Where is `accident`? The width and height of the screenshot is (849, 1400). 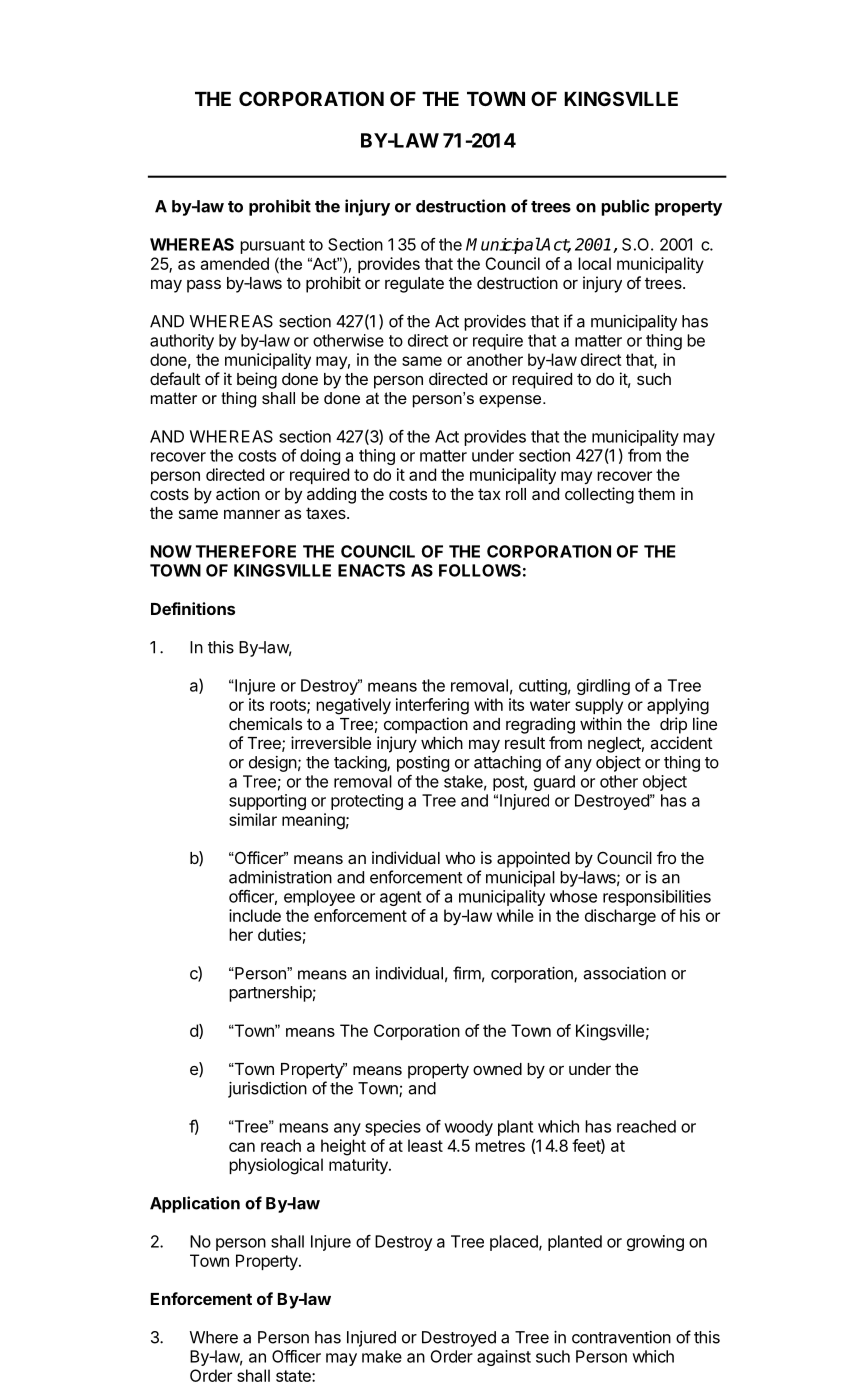
accident is located at coordinates (681, 742).
